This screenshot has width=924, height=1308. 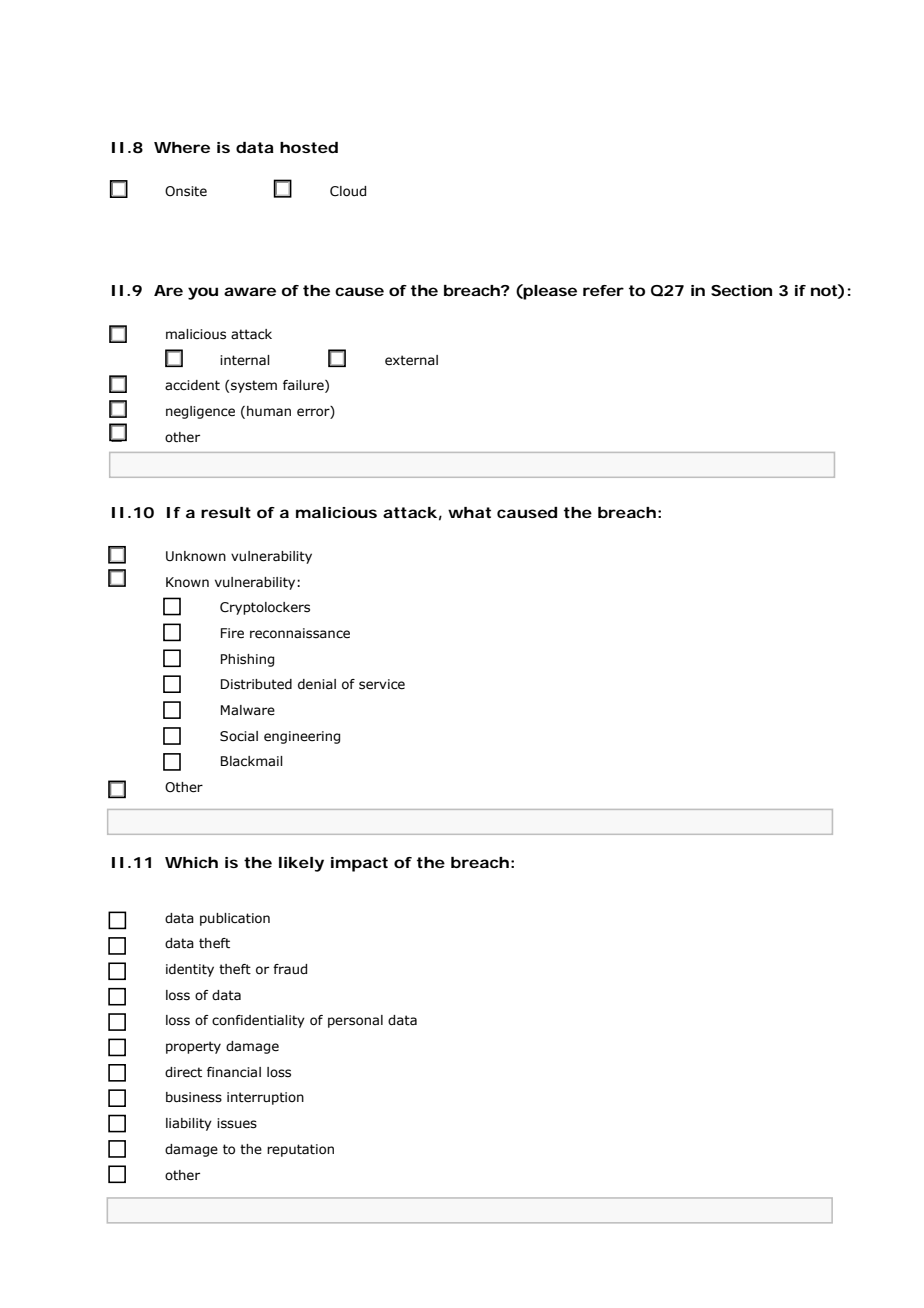 I want to click on issues, so click(x=237, y=1123).
